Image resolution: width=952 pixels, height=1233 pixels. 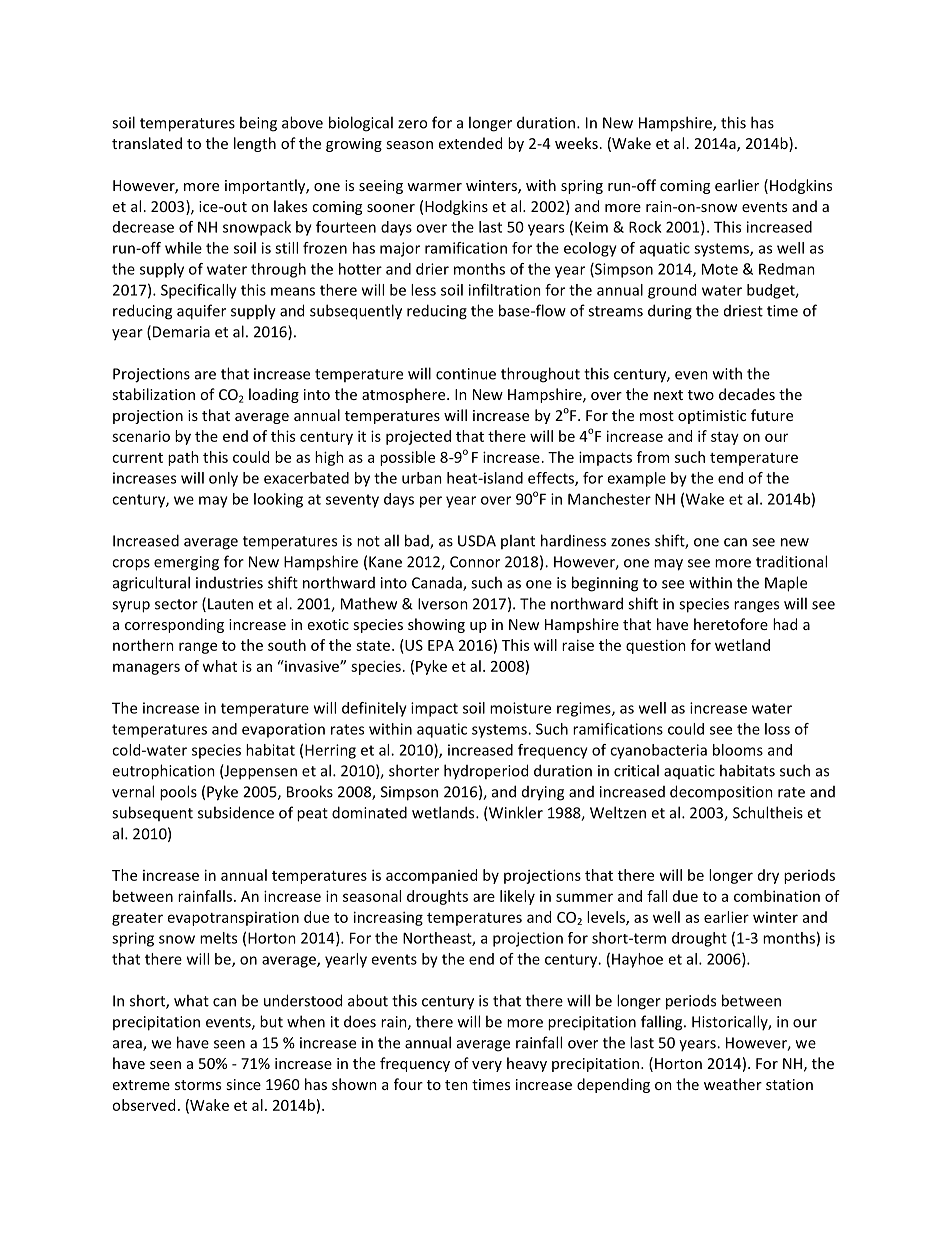 What do you see at coordinates (470, 143) in the screenshot?
I see `extended` at bounding box center [470, 143].
